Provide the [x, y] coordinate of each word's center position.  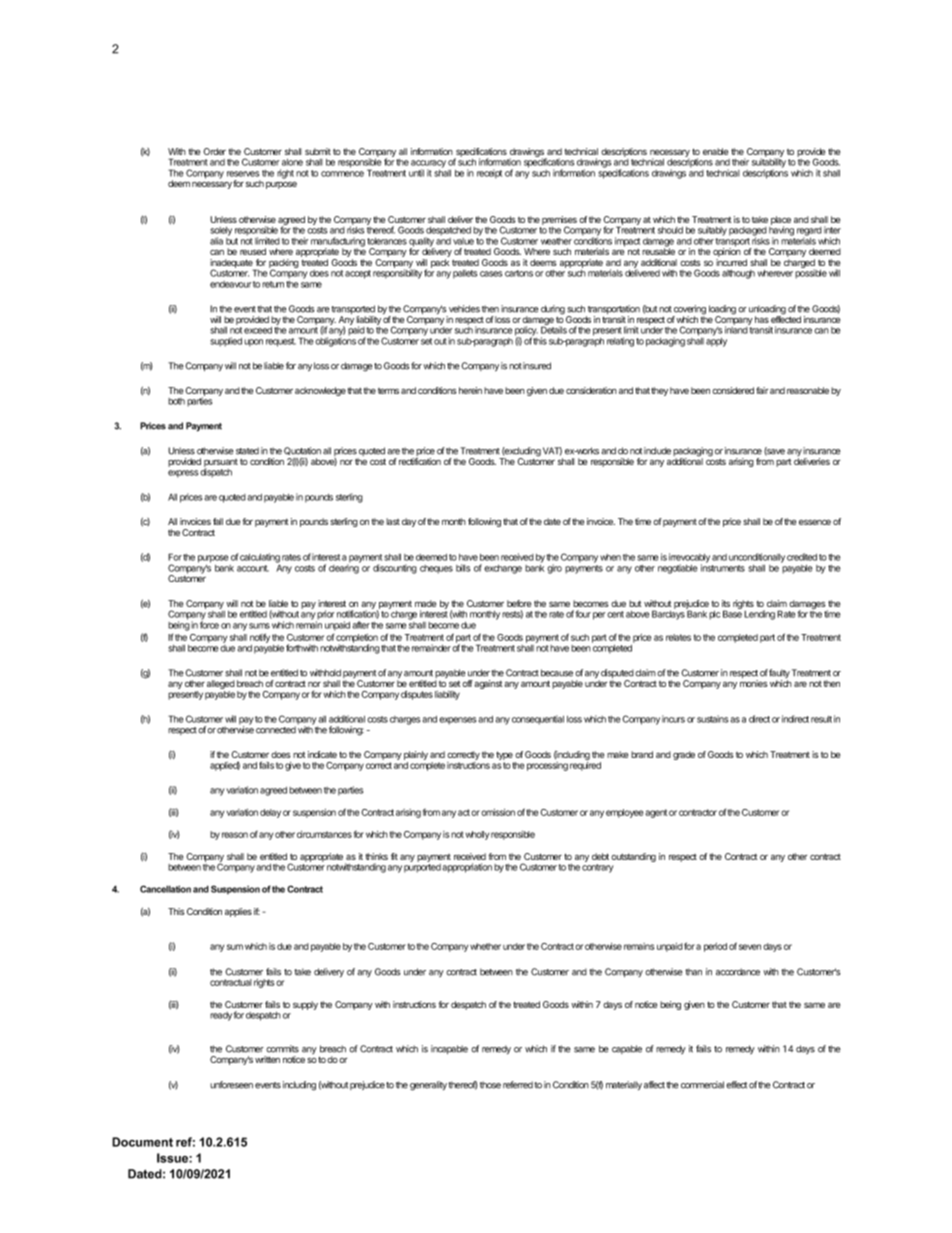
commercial [702, 1085]
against [488, 684]
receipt [489, 174]
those [490, 1085]
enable [715, 151]
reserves [243, 174]
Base [732, 614]
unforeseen [231, 1085]
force [209, 624]
